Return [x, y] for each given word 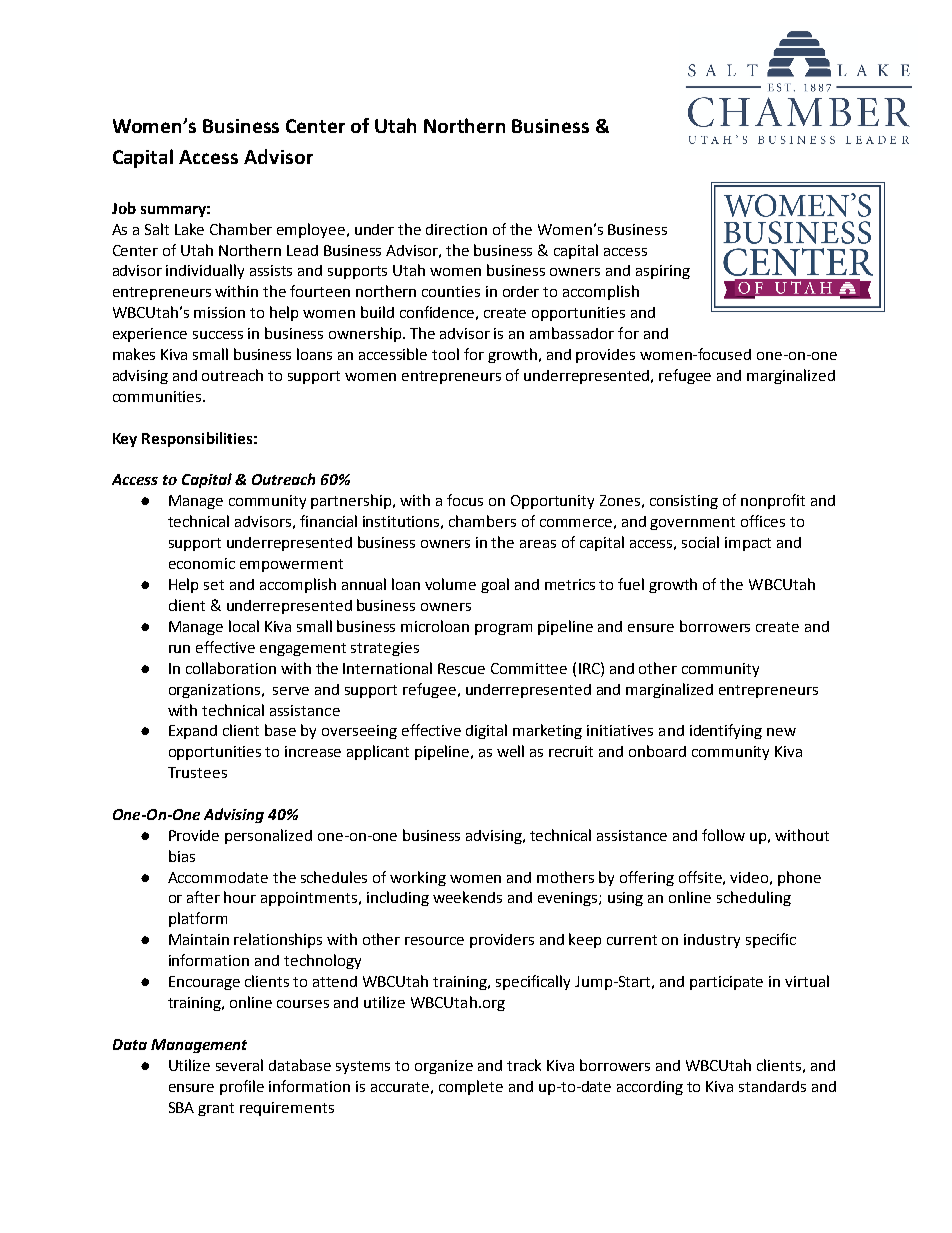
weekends [467, 897]
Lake [189, 229]
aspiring [663, 272]
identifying [726, 731]
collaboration [231, 668]
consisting [684, 502]
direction [456, 229]
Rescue [461, 668]
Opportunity [552, 502]
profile [242, 1087]
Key [125, 440]
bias [182, 856]
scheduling [754, 898]
